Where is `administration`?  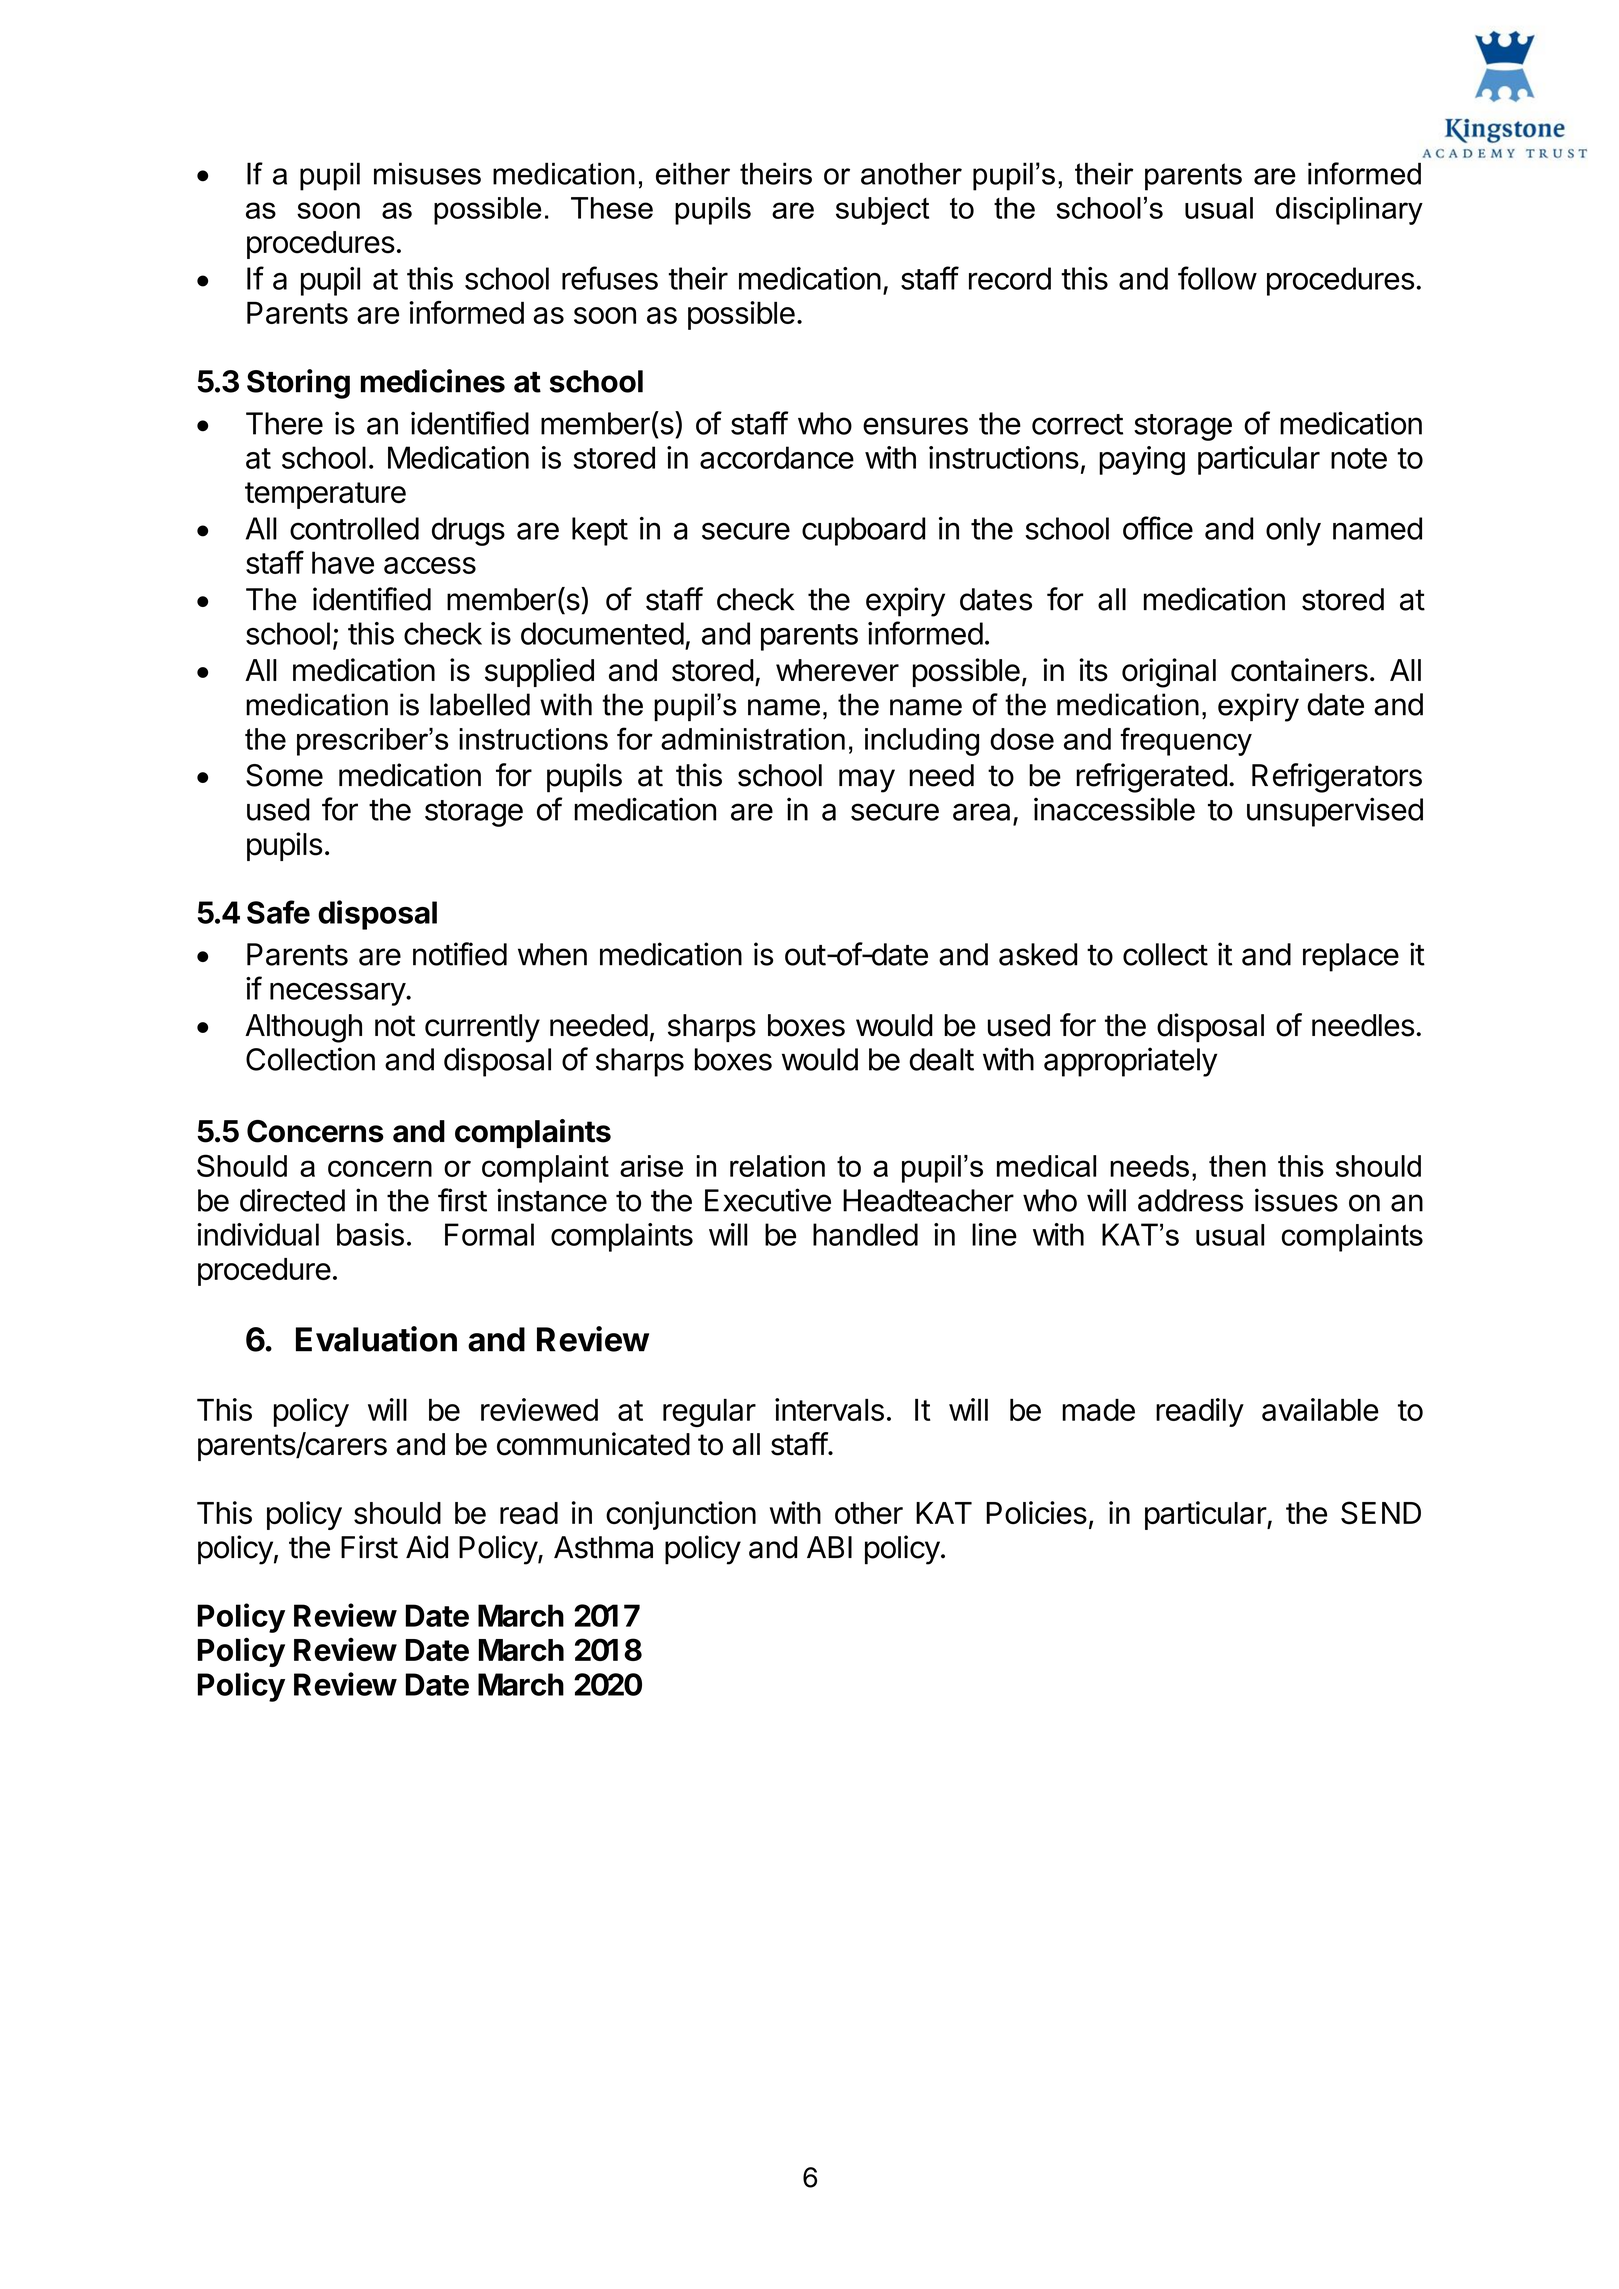
administration is located at coordinates (753, 739).
